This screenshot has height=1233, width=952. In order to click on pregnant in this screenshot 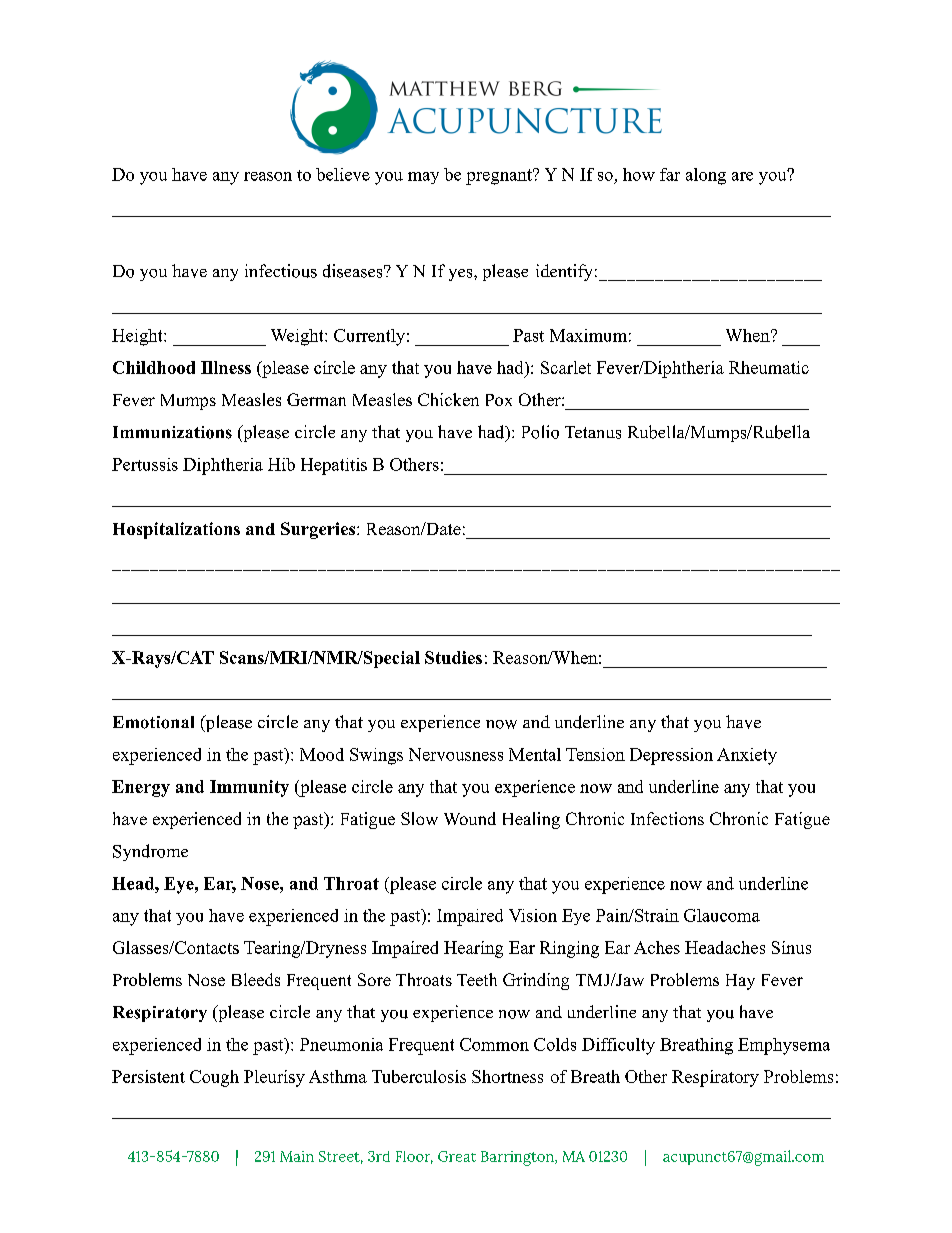, I will do `click(500, 177)`.
